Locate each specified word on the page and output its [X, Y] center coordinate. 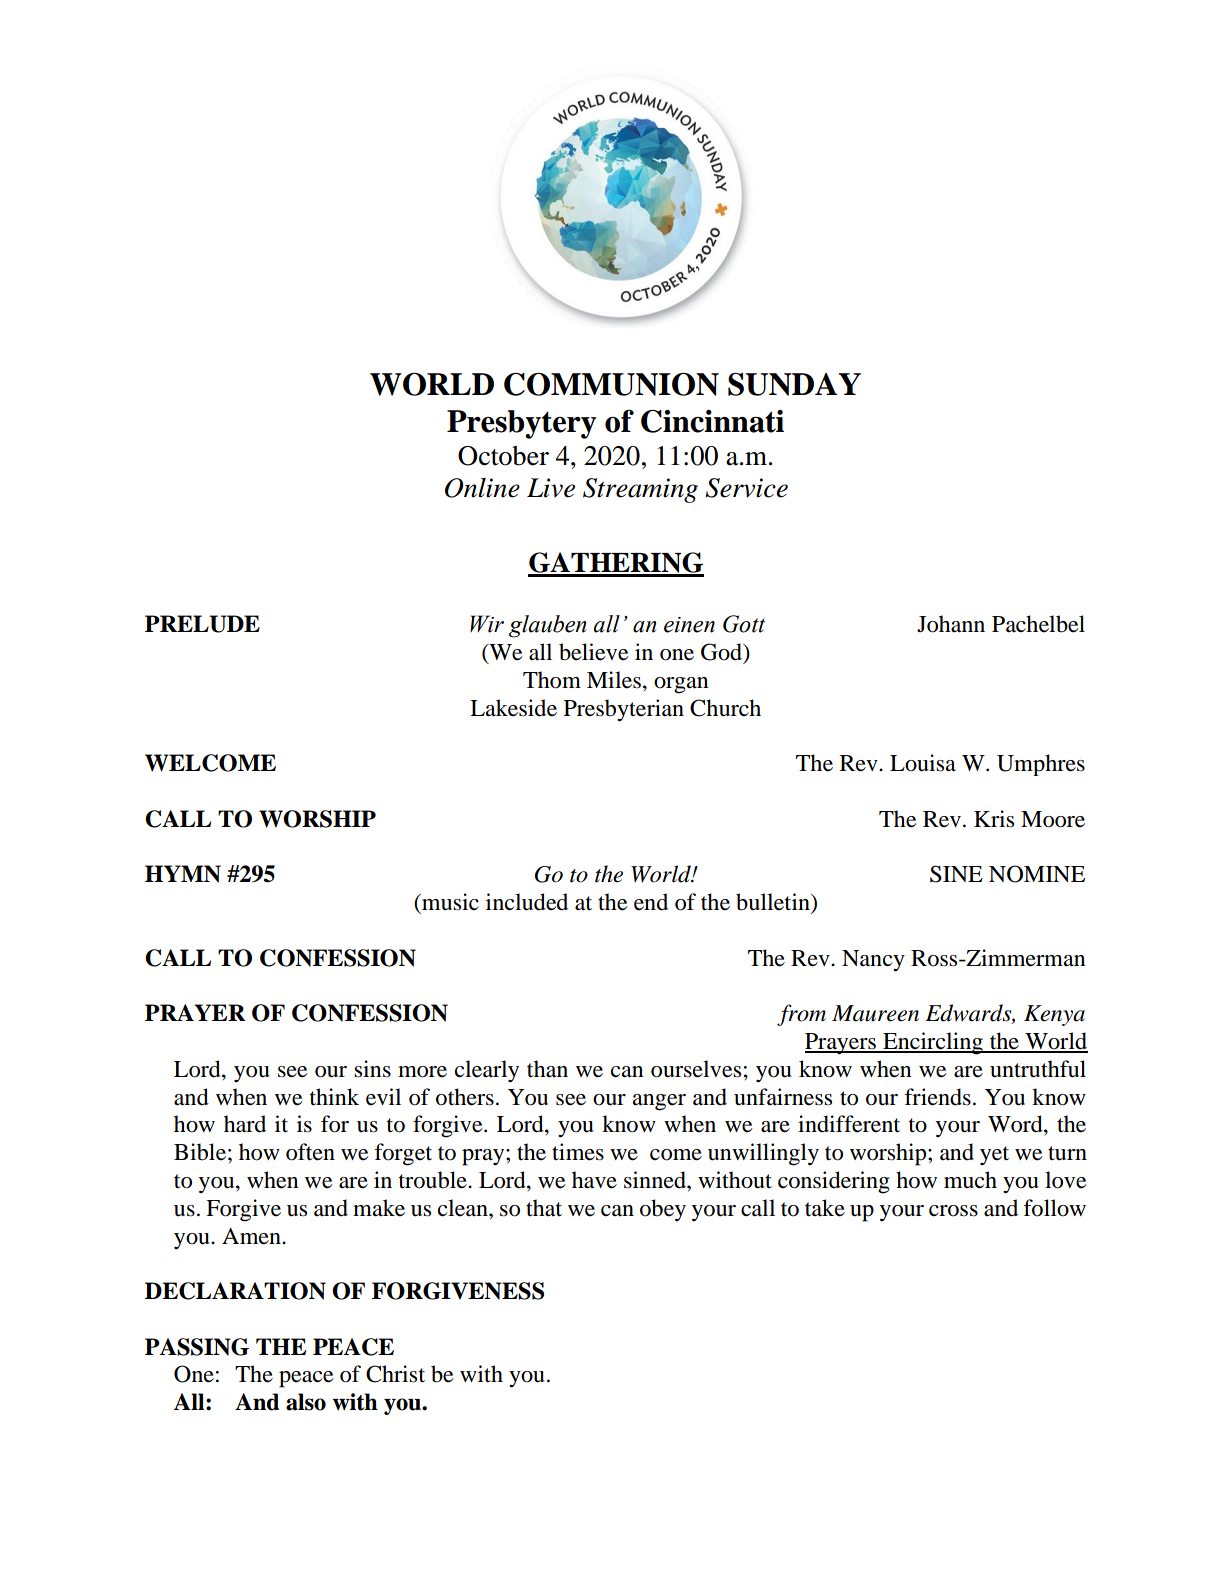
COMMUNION [611, 384]
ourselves [696, 1069]
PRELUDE [202, 624]
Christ [395, 1374]
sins [372, 1069]
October [503, 456]
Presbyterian [624, 710]
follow [1054, 1208]
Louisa [923, 763]
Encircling [933, 1043]
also [306, 1402]
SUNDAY [794, 384]
